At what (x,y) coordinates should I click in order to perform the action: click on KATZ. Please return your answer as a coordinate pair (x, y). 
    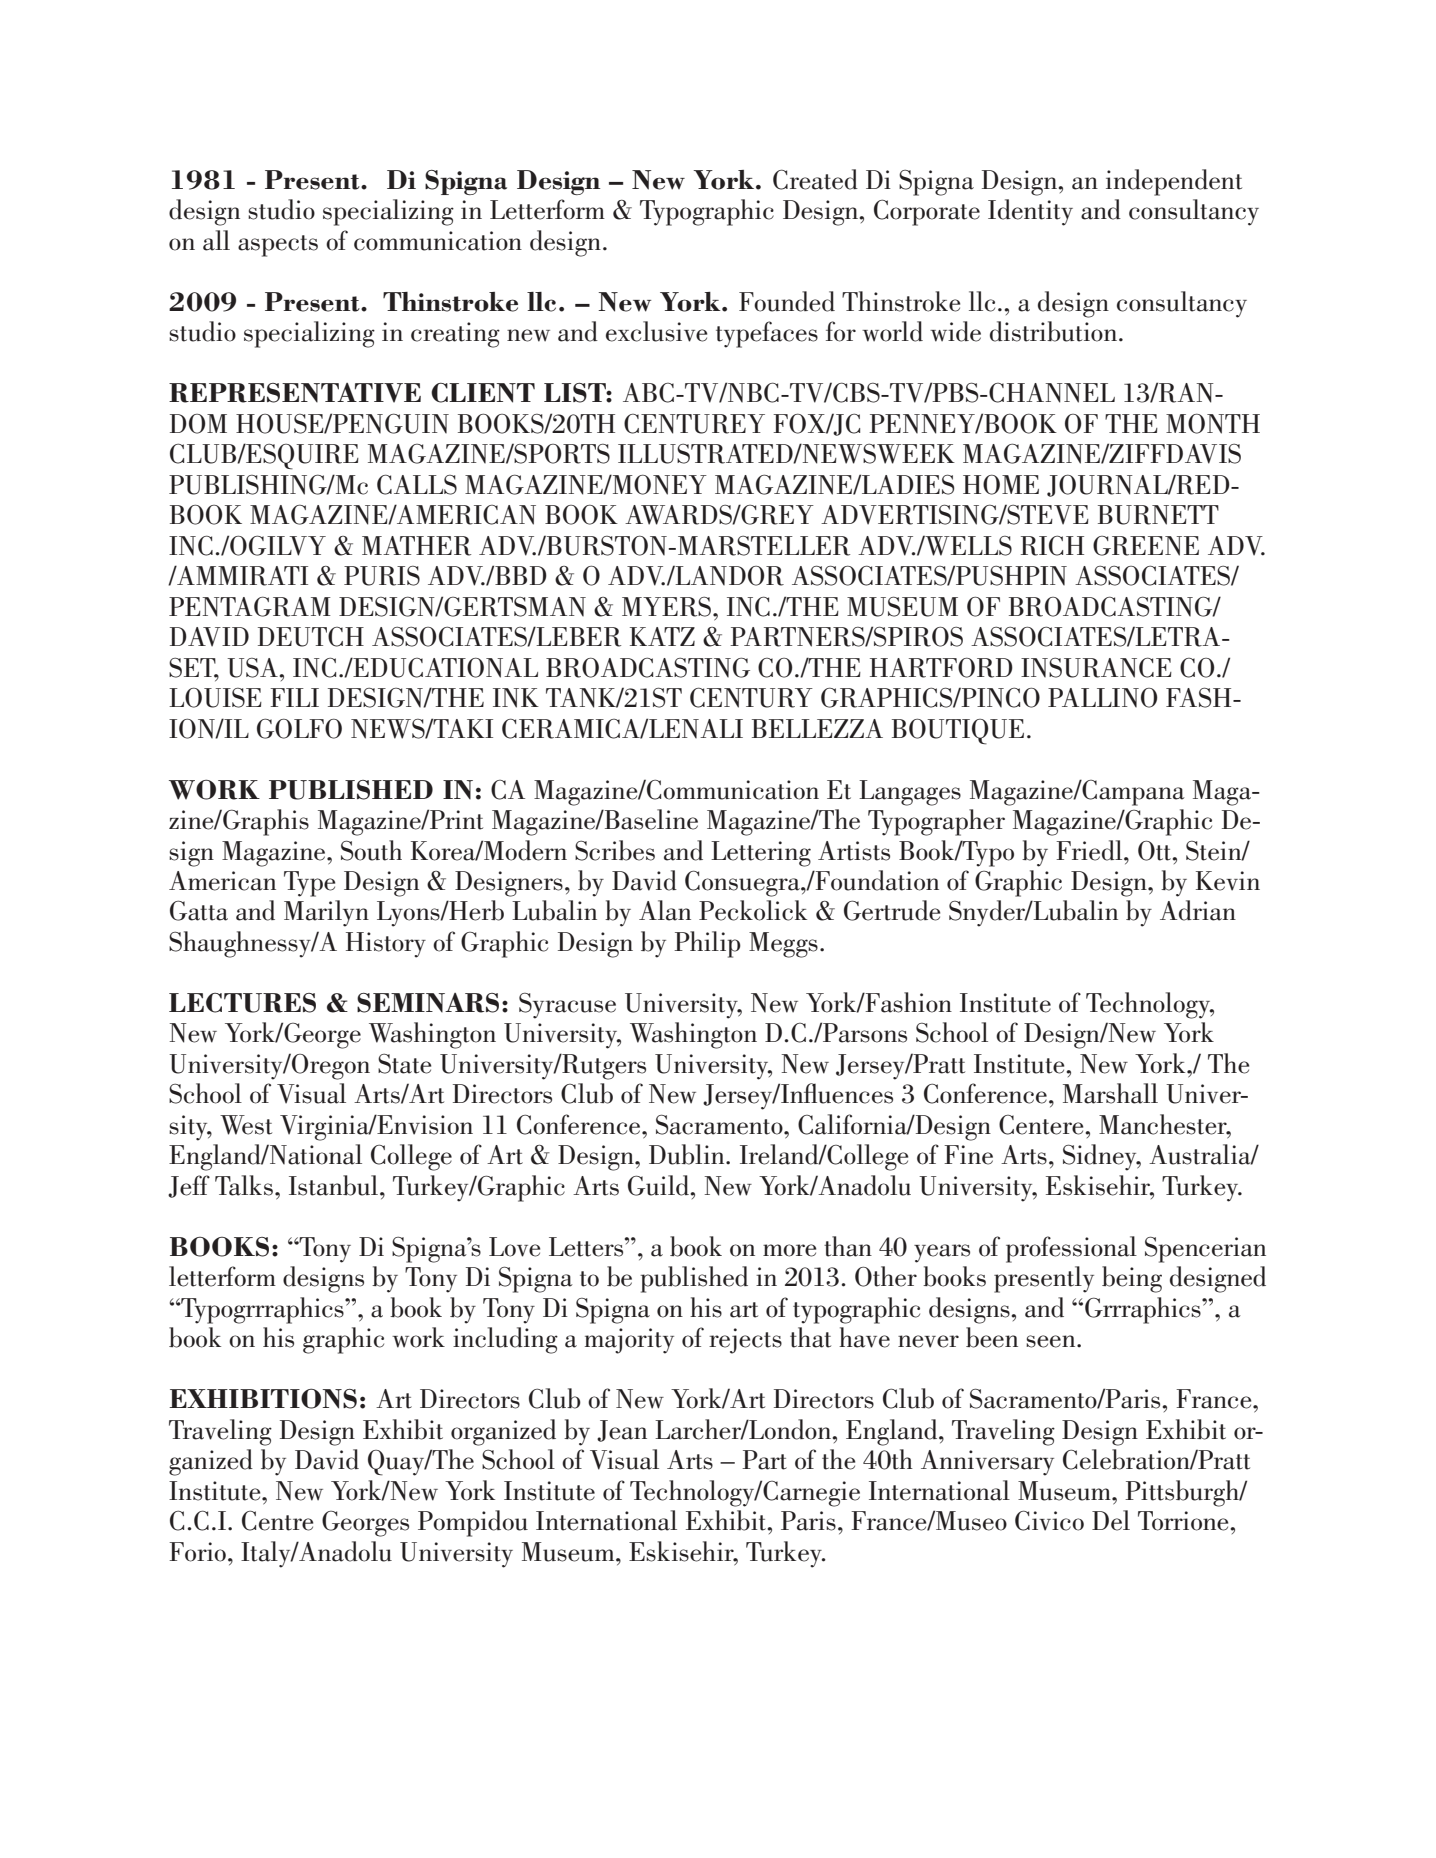
    Looking at the image, I should click on (662, 636).
